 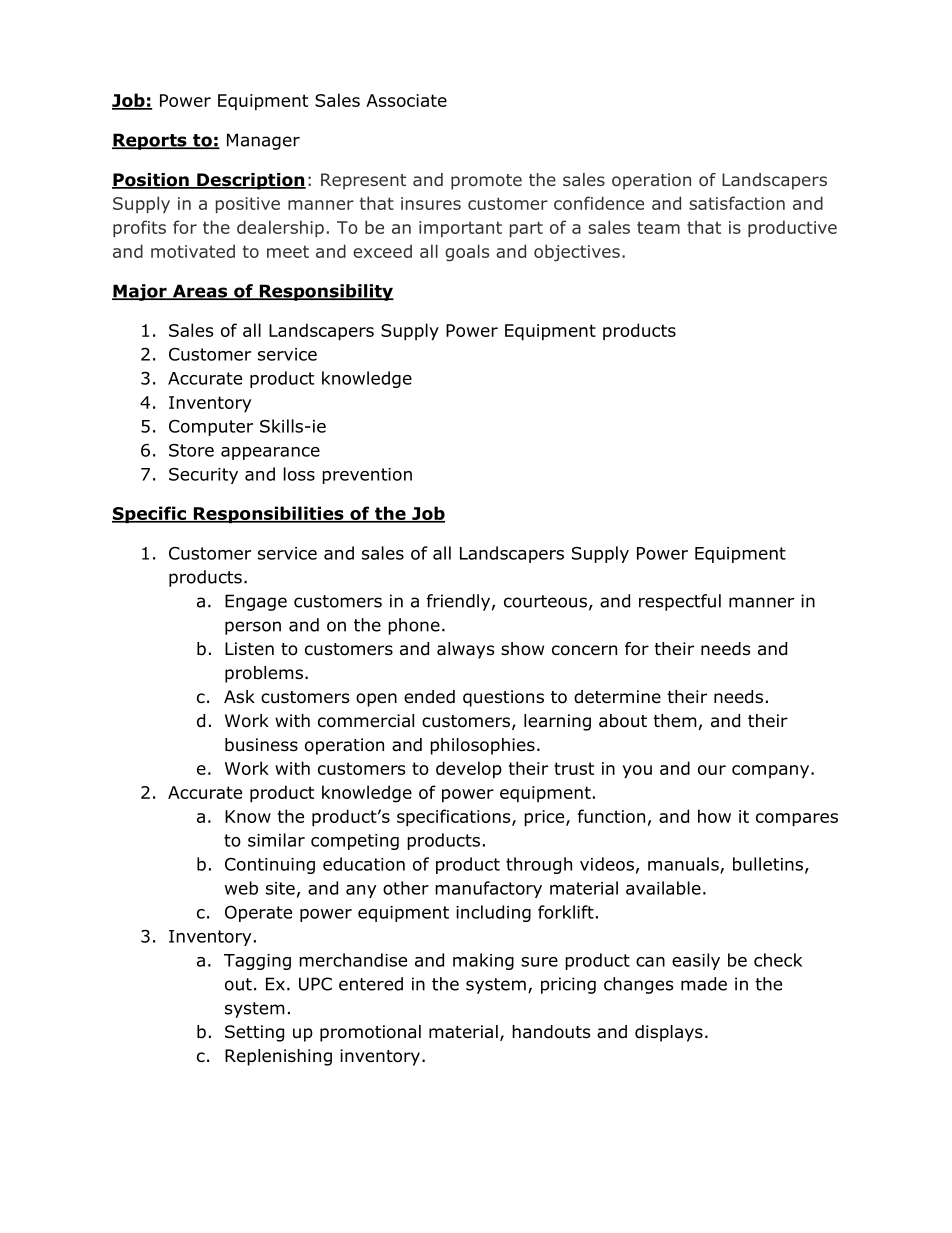 What do you see at coordinates (467, 253) in the screenshot?
I see `goals` at bounding box center [467, 253].
